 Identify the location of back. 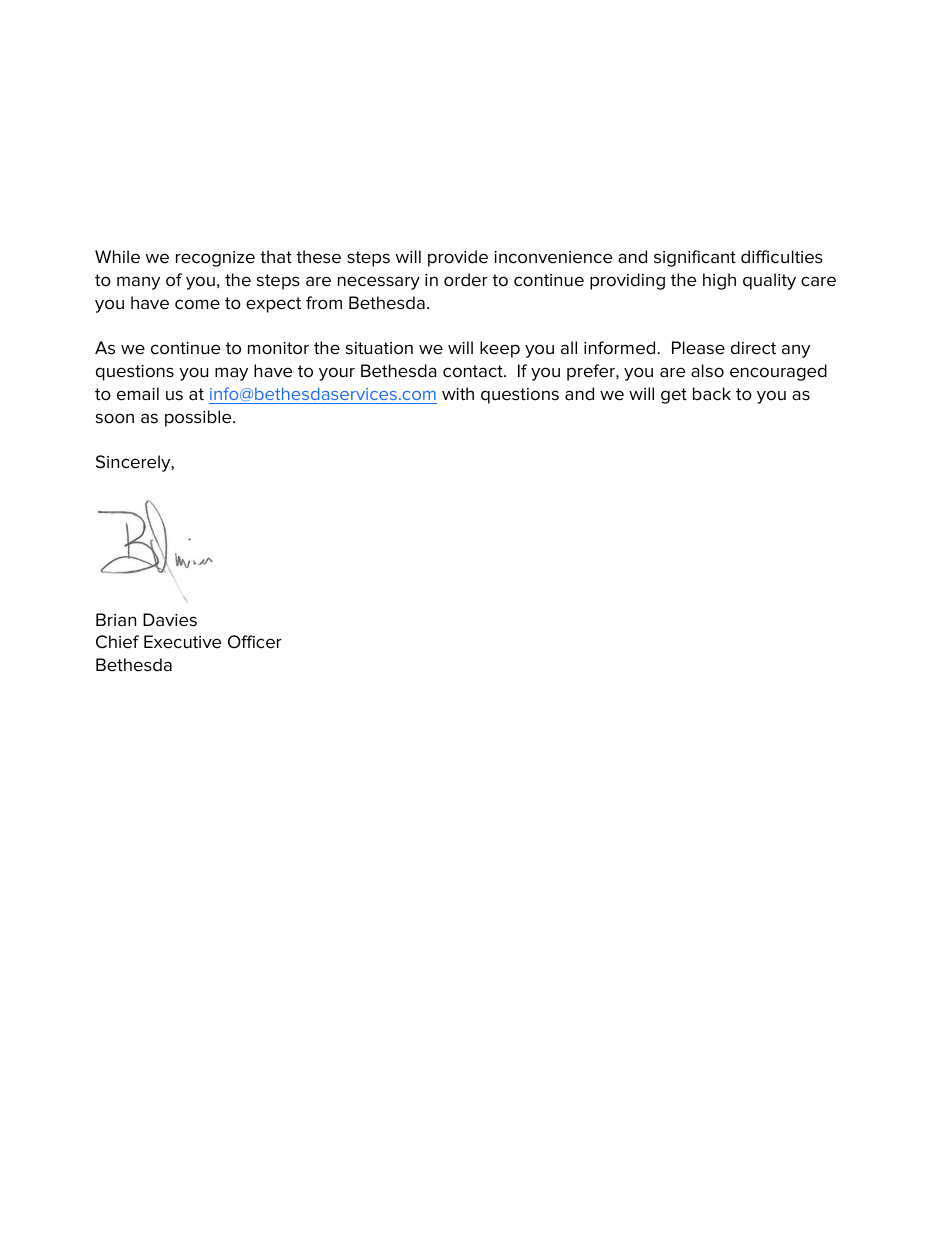
(712, 394).
